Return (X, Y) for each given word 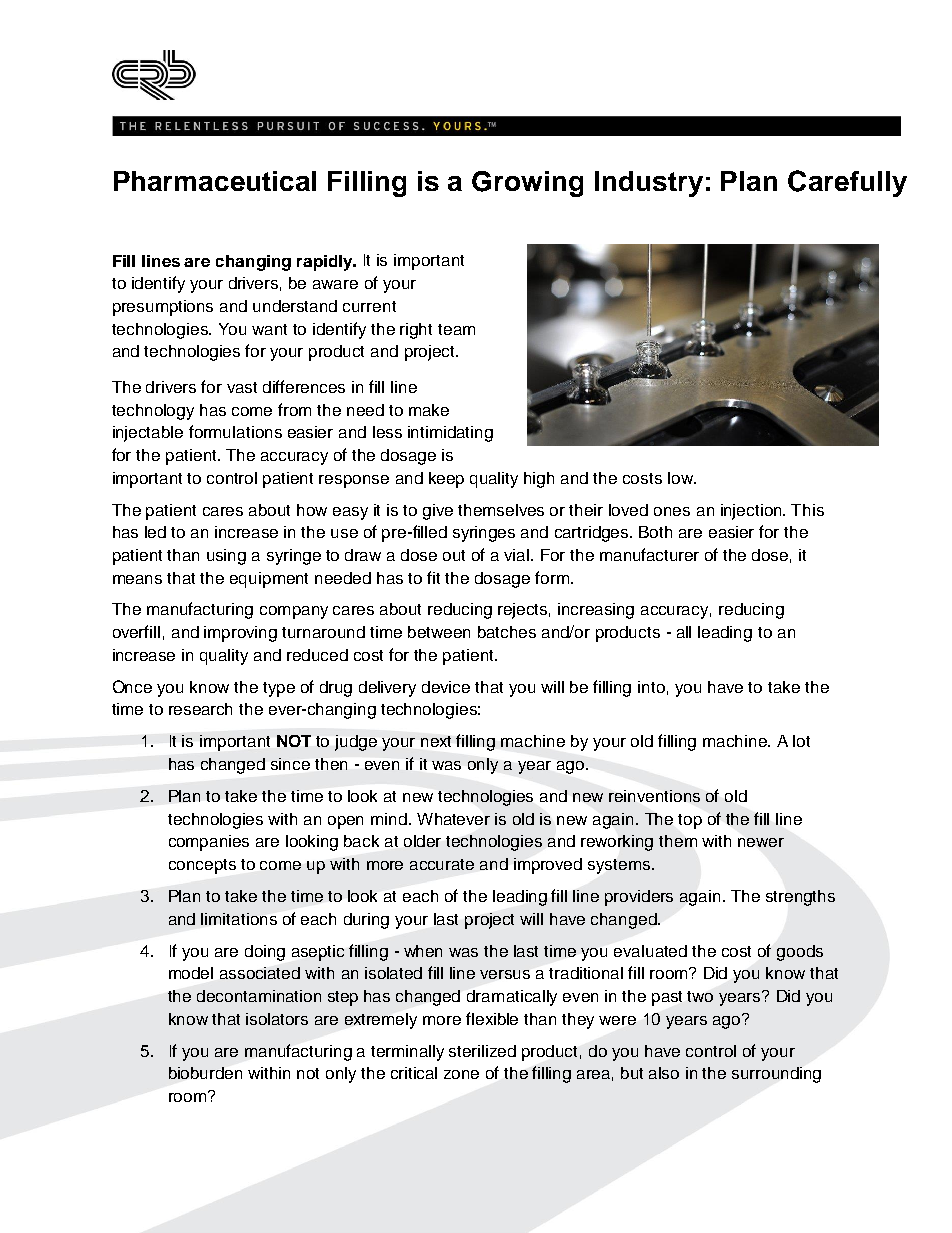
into (651, 687)
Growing (527, 184)
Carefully (847, 183)
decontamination (259, 996)
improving (240, 634)
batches (507, 632)
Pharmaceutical (215, 181)
